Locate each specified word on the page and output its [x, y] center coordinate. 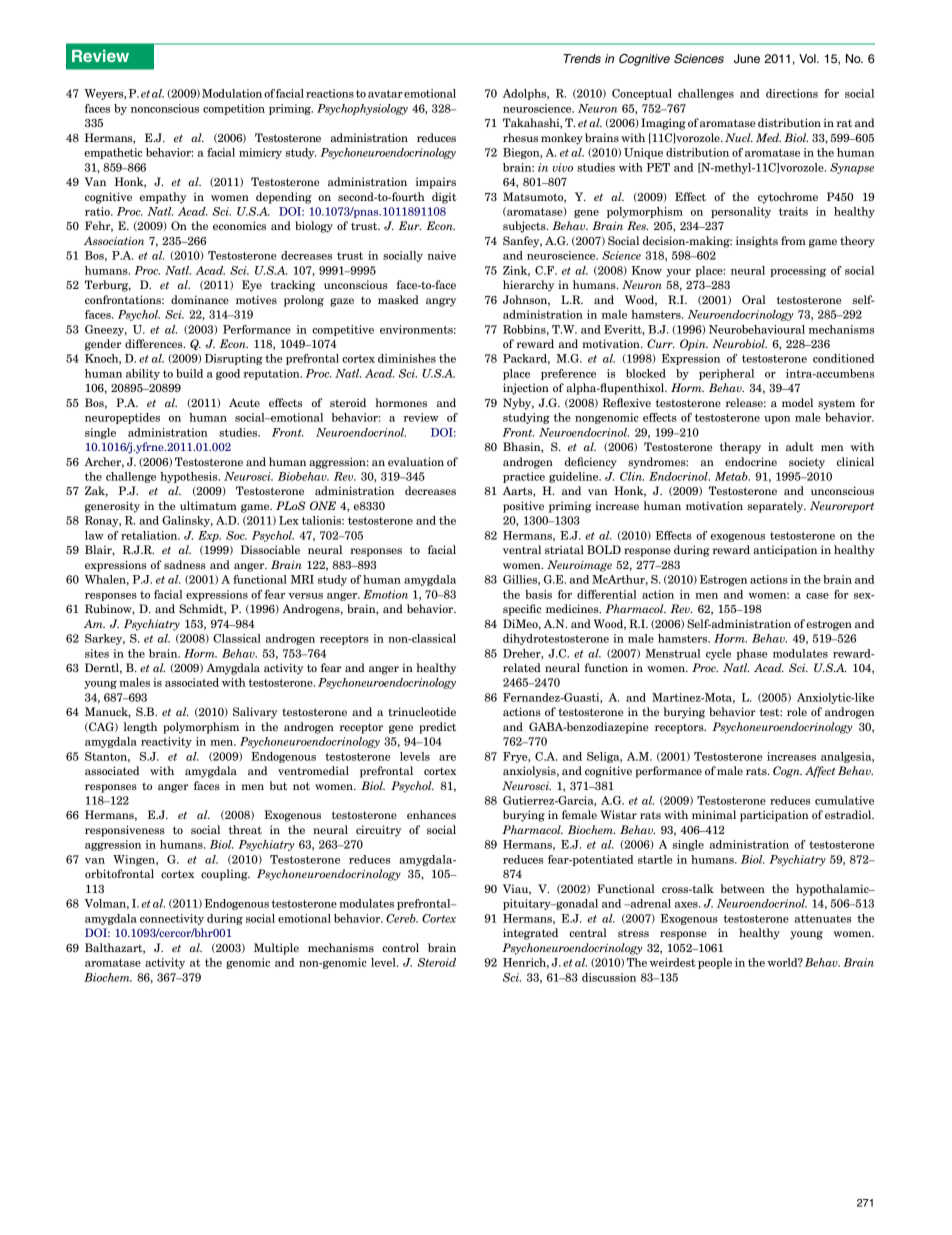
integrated [530, 934]
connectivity [172, 919]
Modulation [232, 93]
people [715, 963]
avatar [385, 94]
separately [777, 507]
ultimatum [208, 505]
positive [523, 507]
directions [792, 93]
